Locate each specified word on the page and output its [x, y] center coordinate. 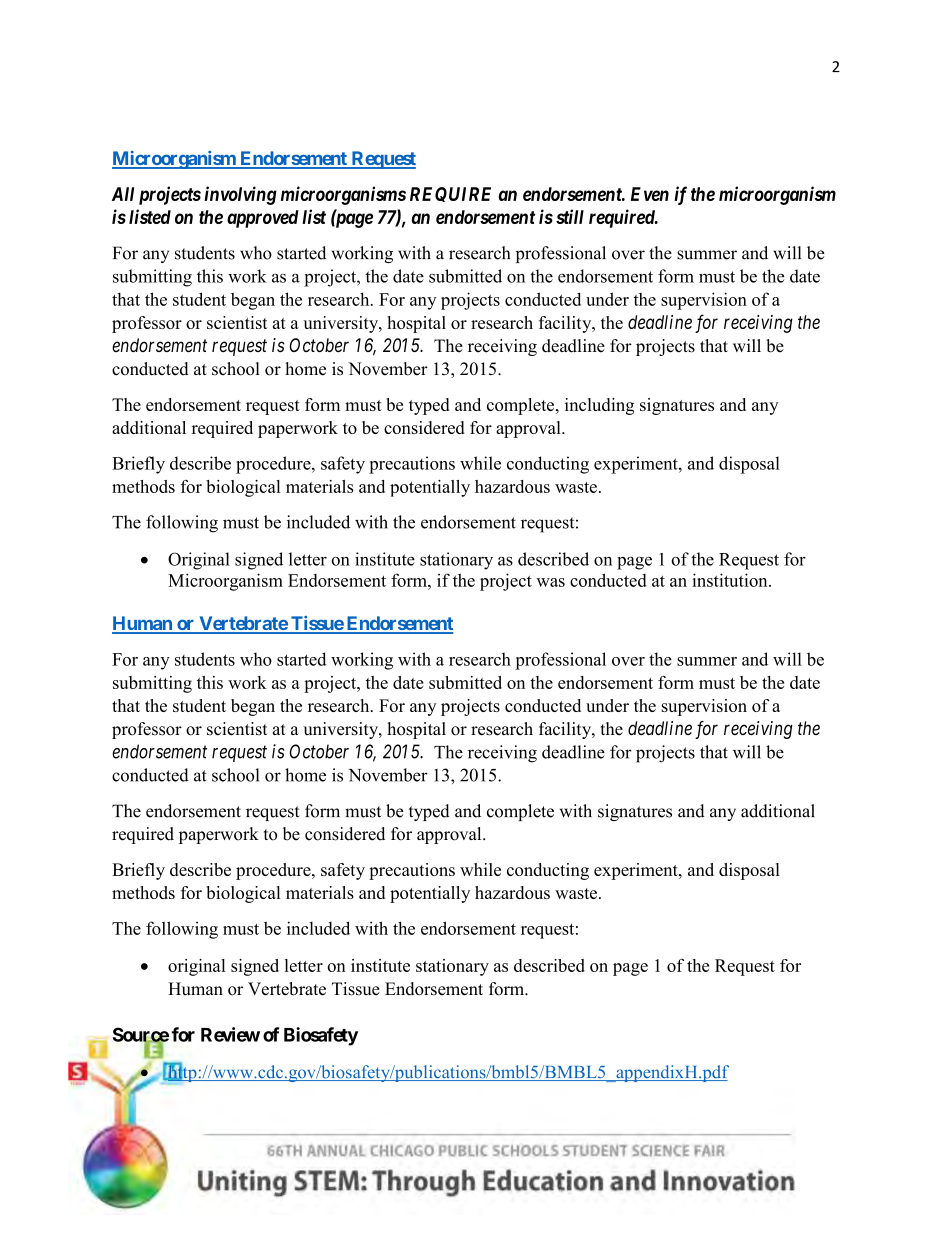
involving [240, 195]
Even [650, 194]
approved [263, 219]
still [570, 216]
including [599, 406]
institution [731, 580]
